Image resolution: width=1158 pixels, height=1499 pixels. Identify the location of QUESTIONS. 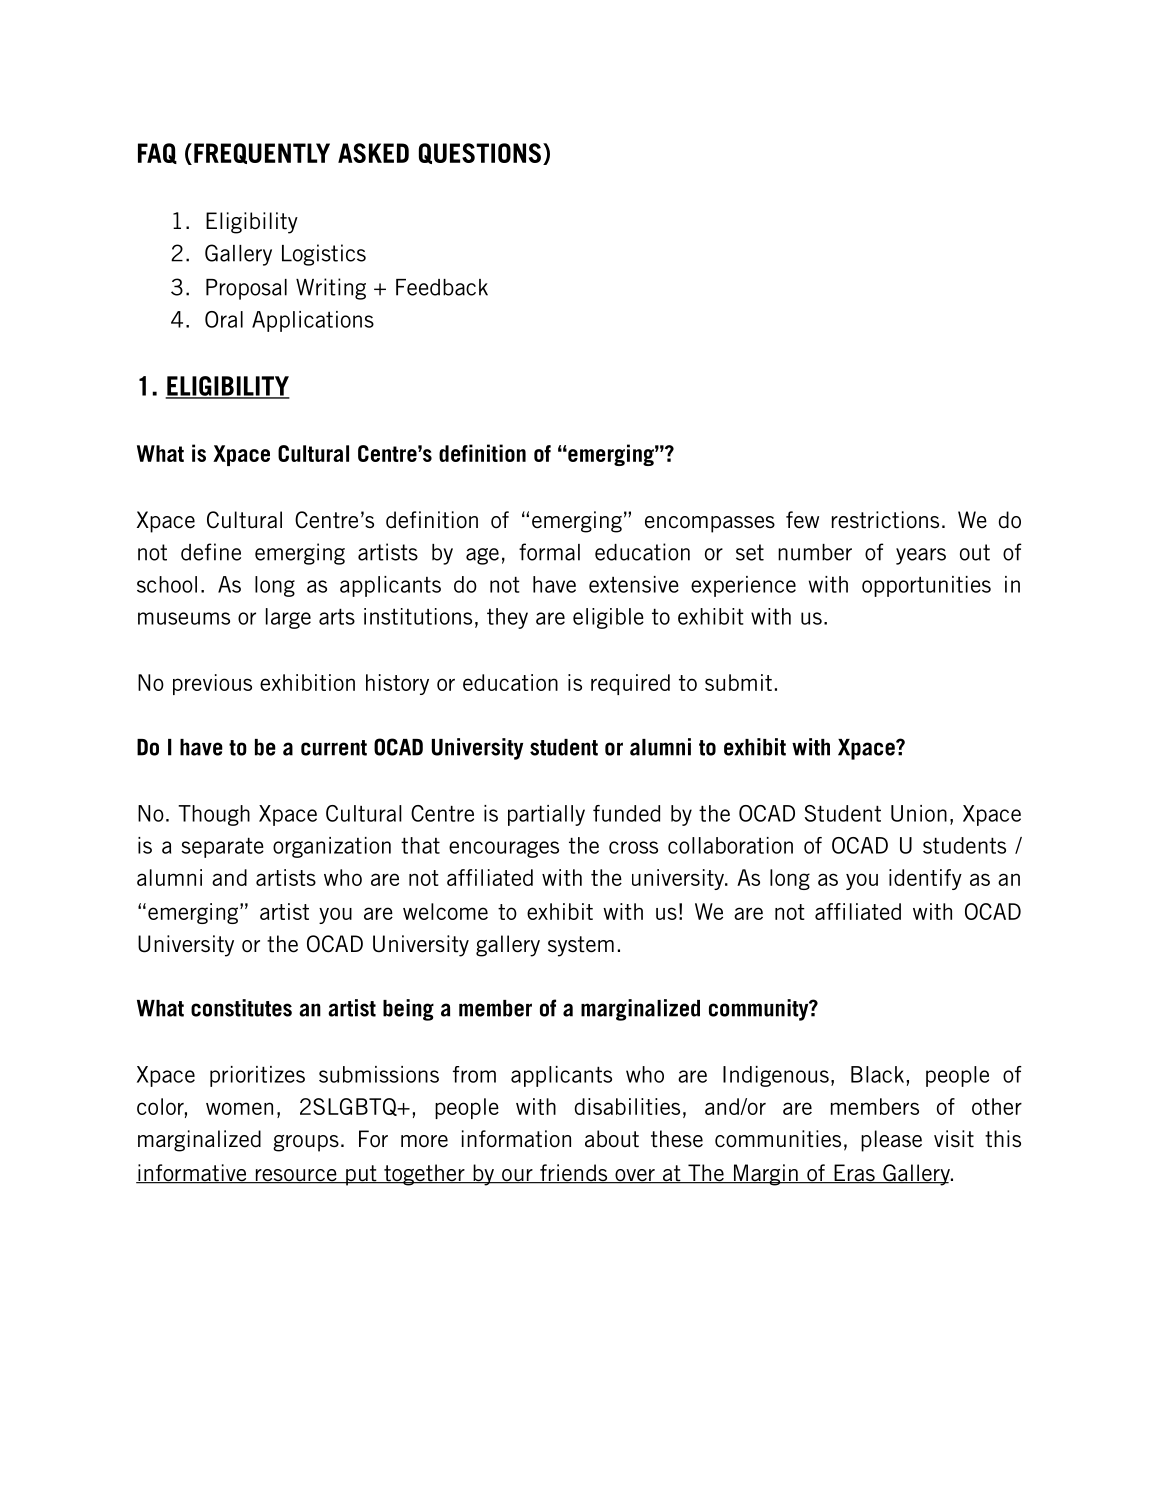
(480, 153).
